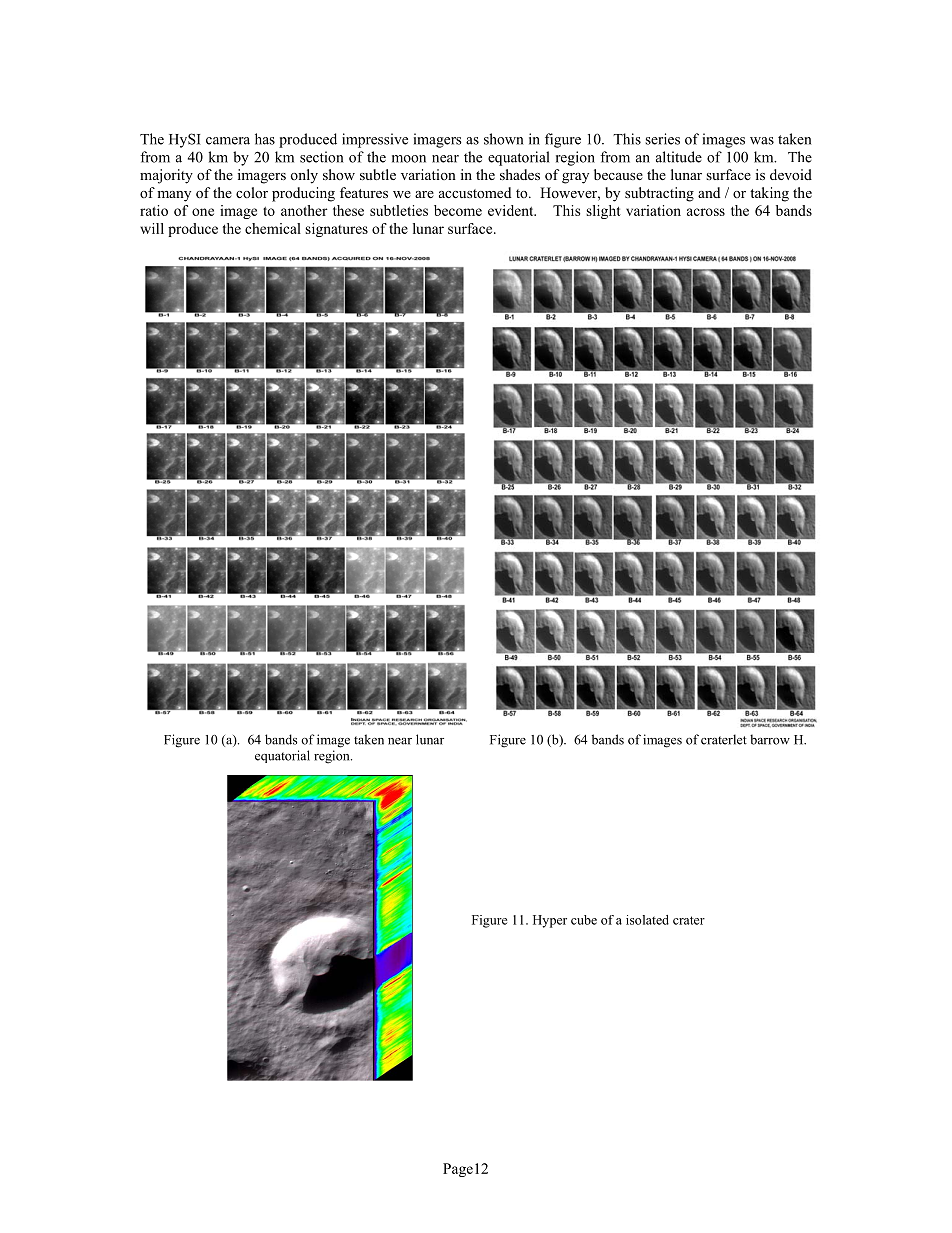  What do you see at coordinates (203, 212) in the screenshot?
I see `one` at bounding box center [203, 212].
